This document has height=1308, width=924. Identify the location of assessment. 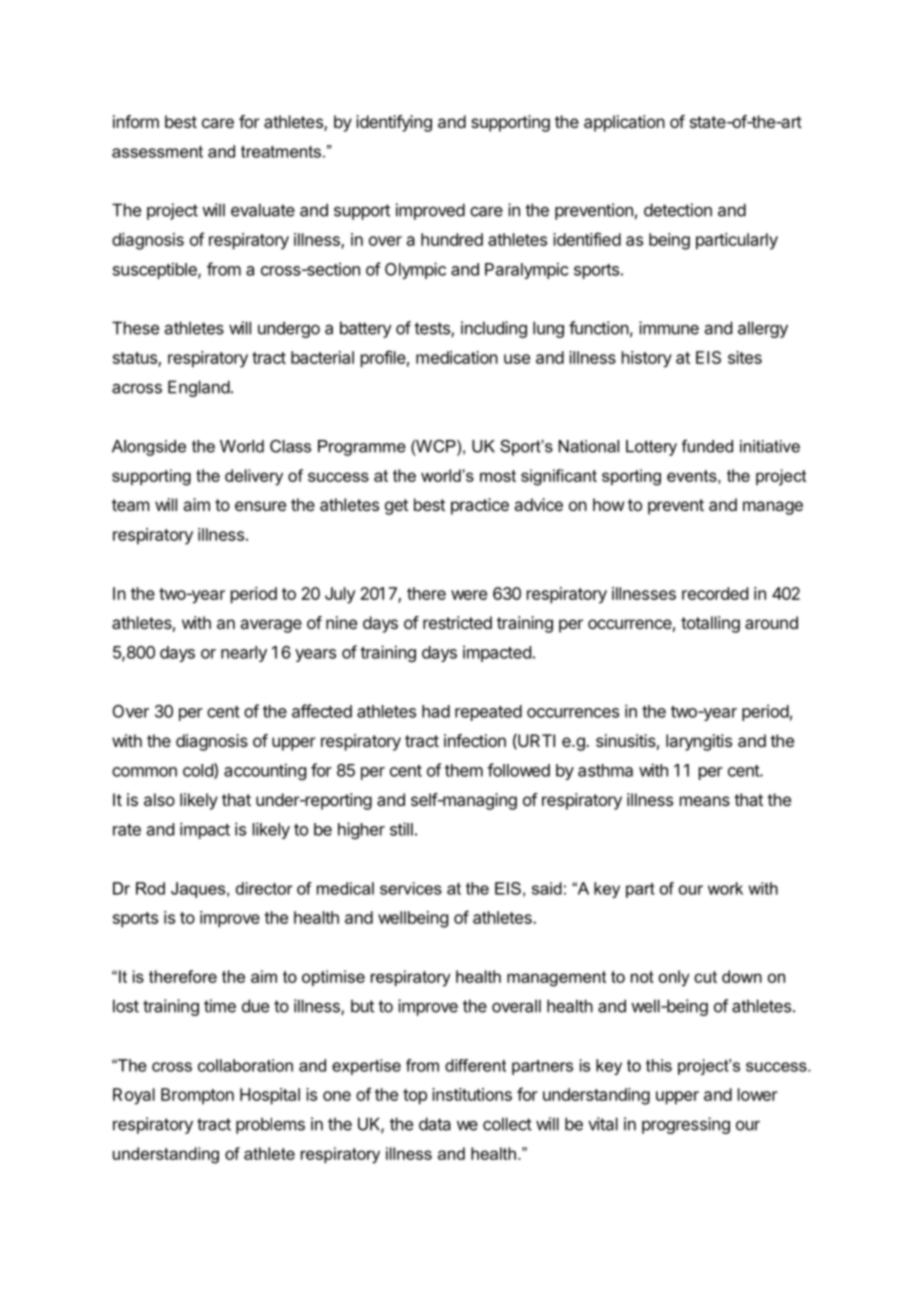
(157, 152).
